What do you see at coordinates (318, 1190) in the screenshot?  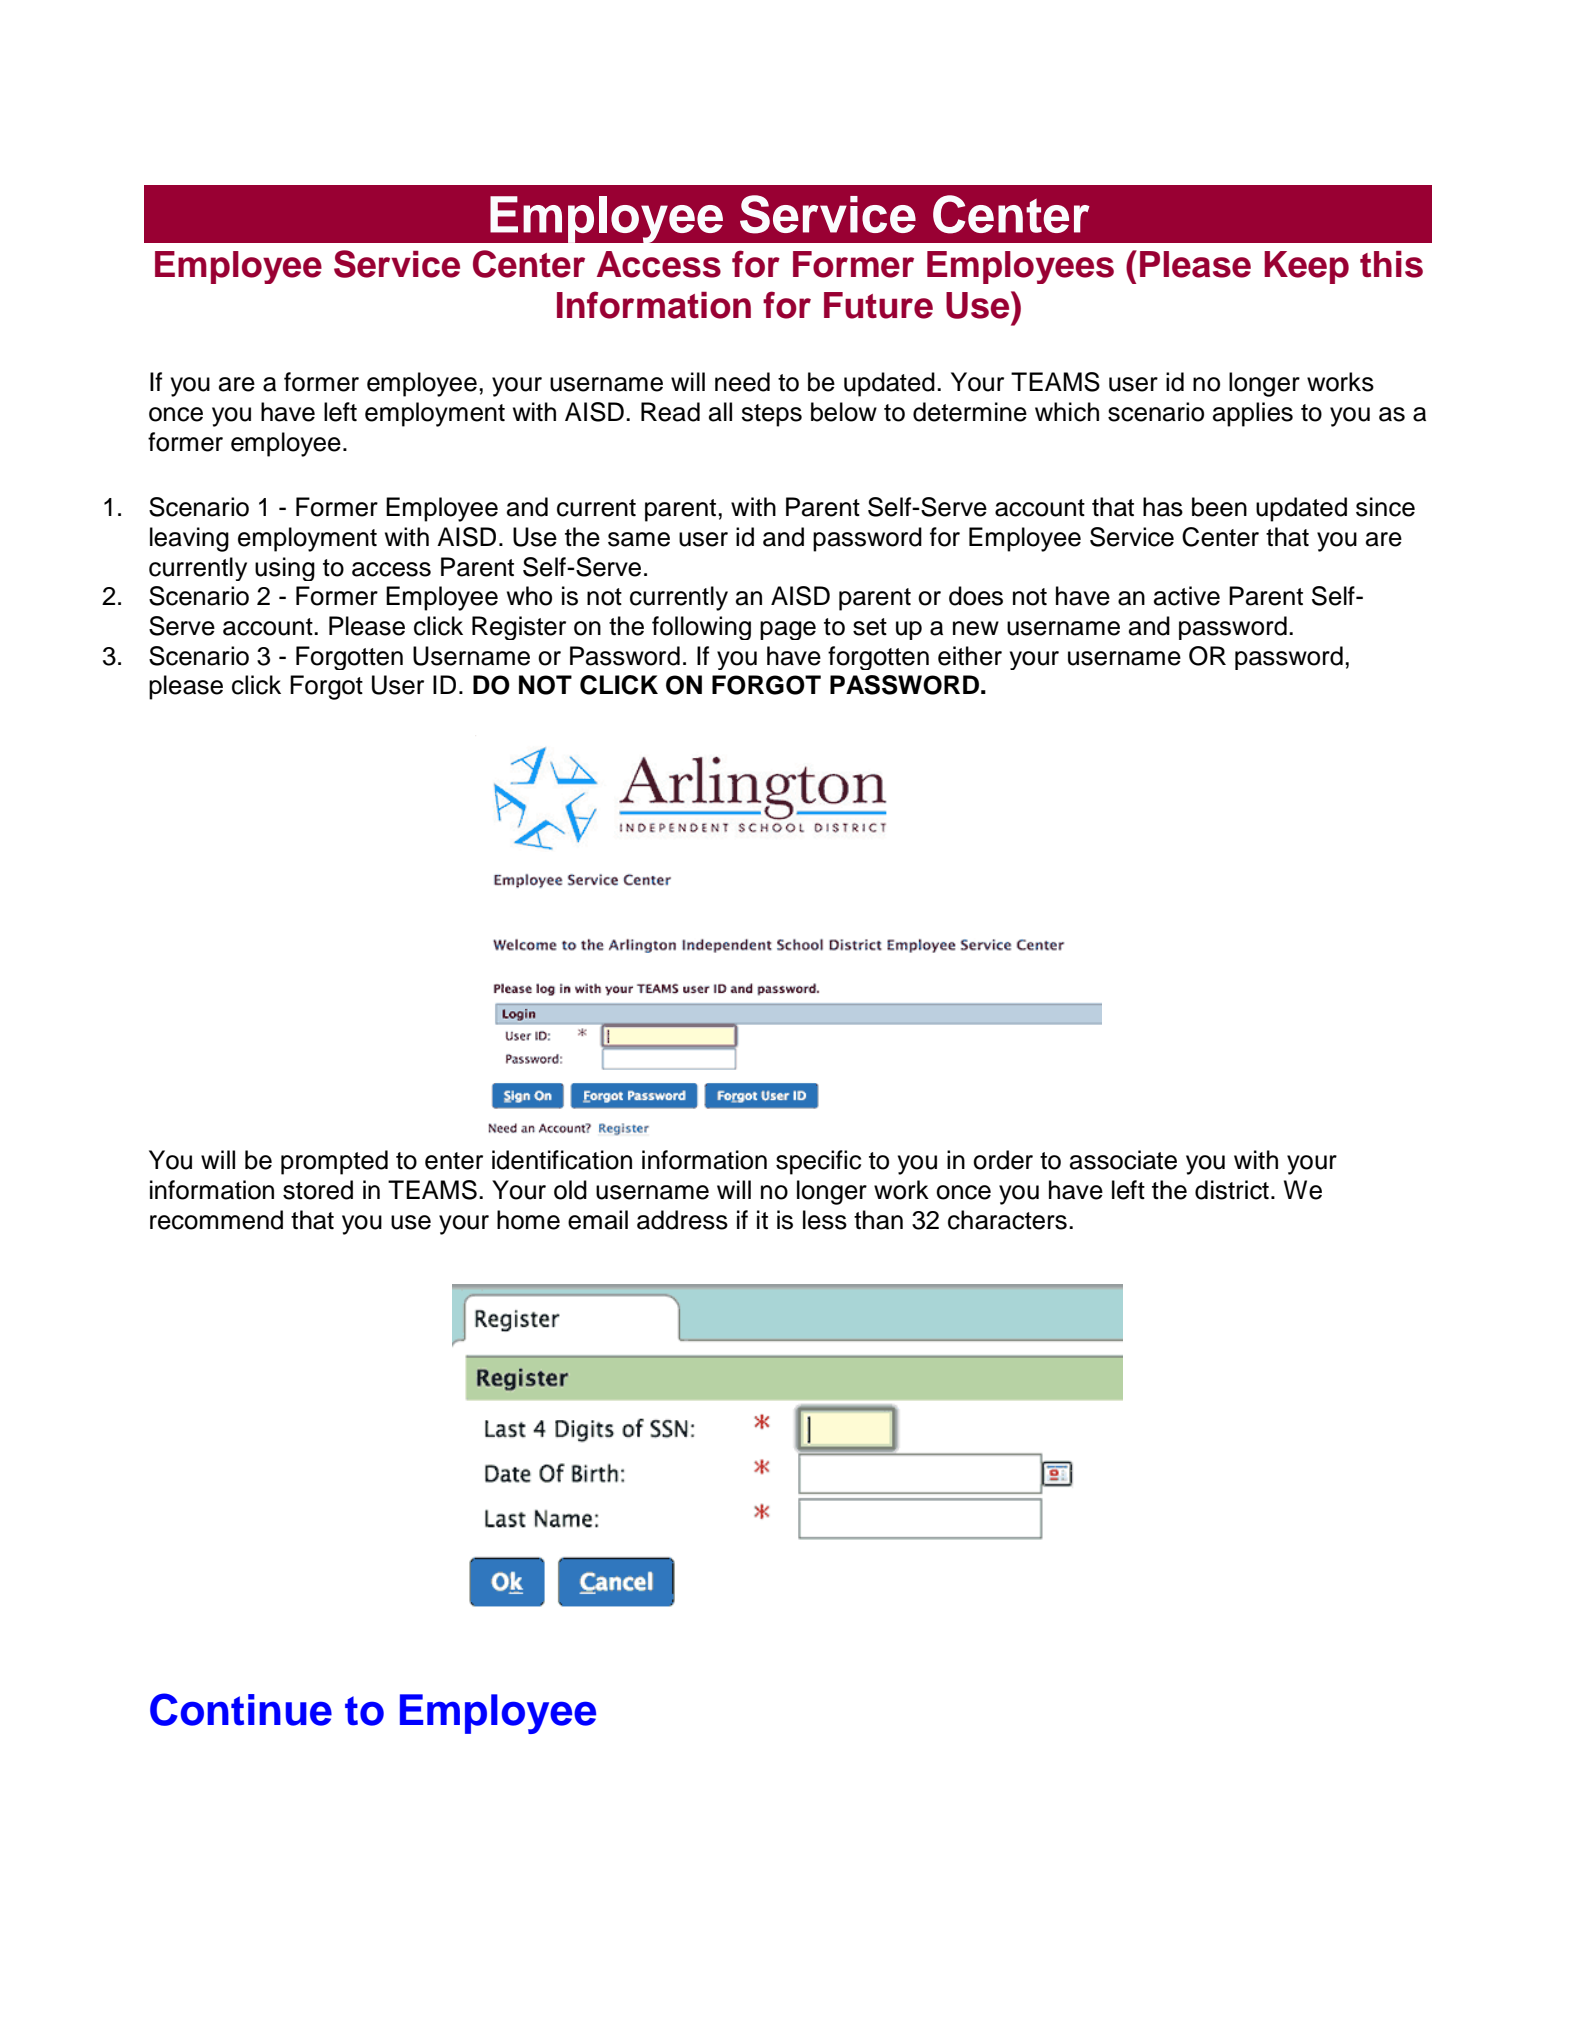 I see `stored` at bounding box center [318, 1190].
